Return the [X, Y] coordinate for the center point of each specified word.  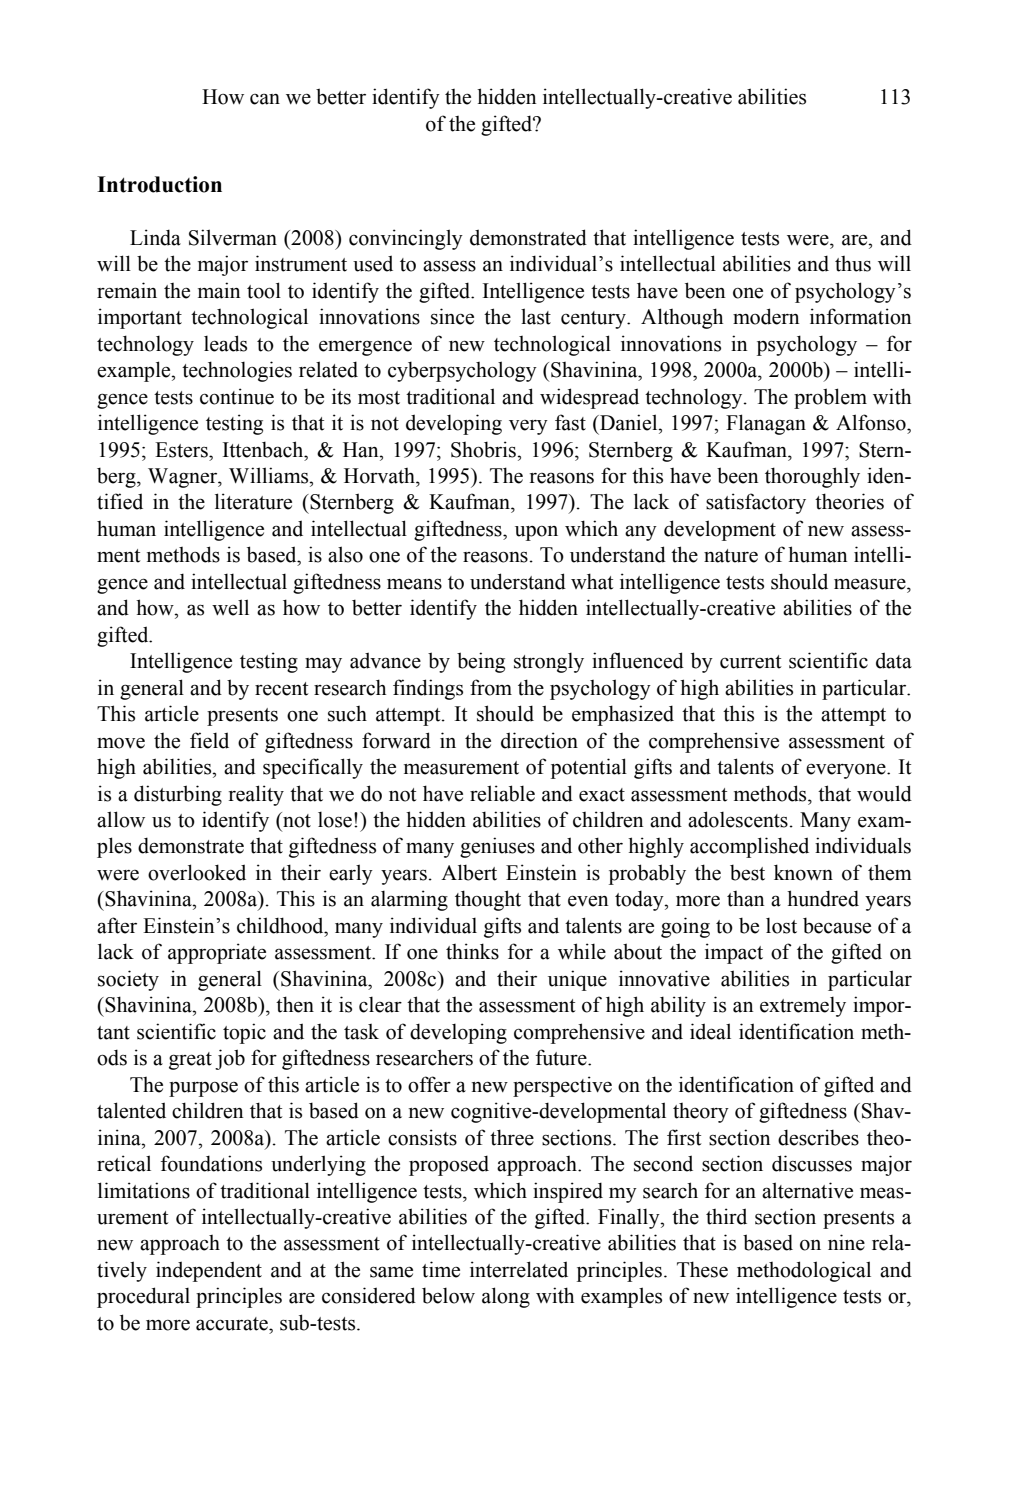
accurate [233, 1324]
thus [853, 264]
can [265, 99]
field [209, 740]
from [491, 687]
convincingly [406, 239]
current [751, 662]
